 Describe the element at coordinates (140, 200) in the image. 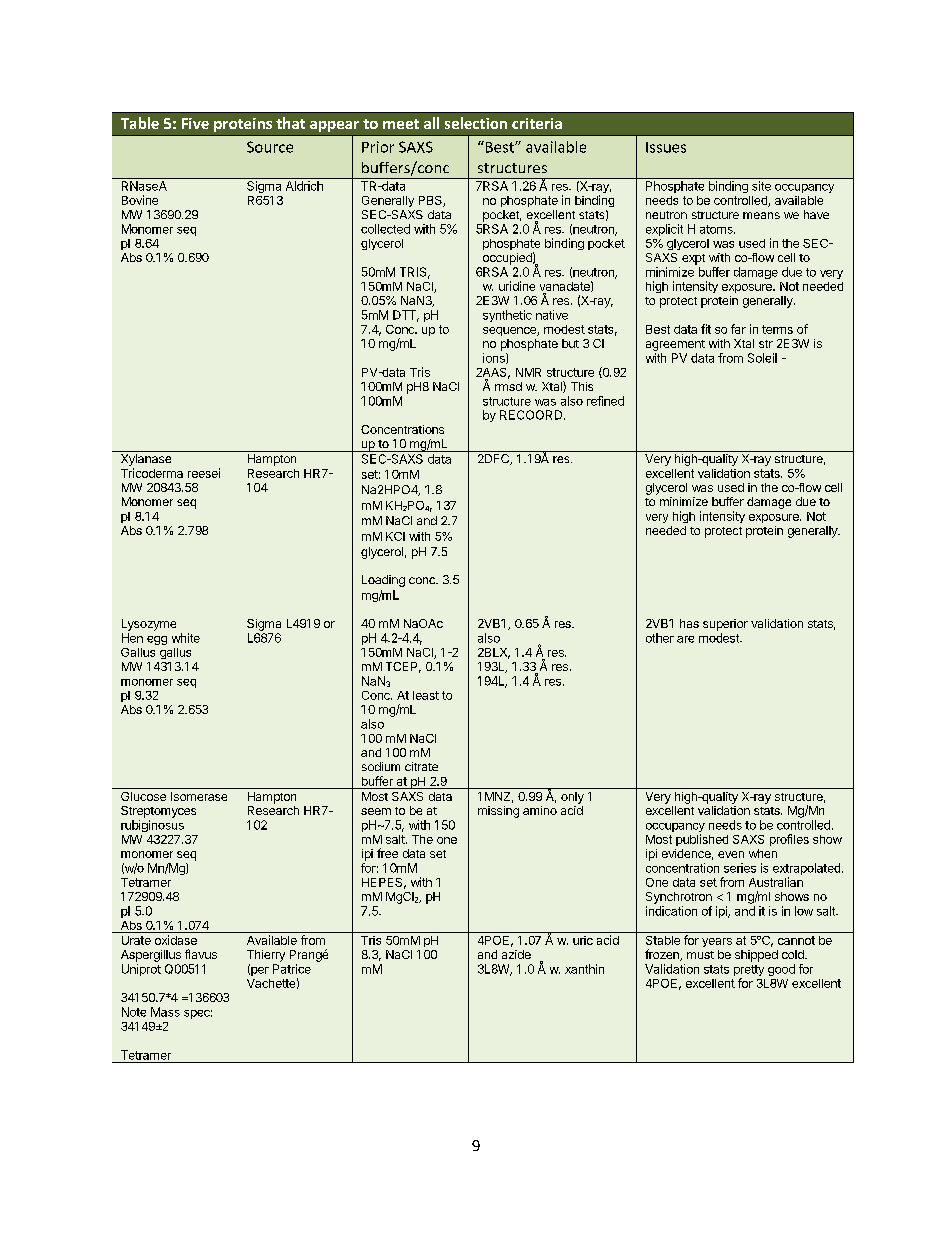

I see `Bovine` at that location.
